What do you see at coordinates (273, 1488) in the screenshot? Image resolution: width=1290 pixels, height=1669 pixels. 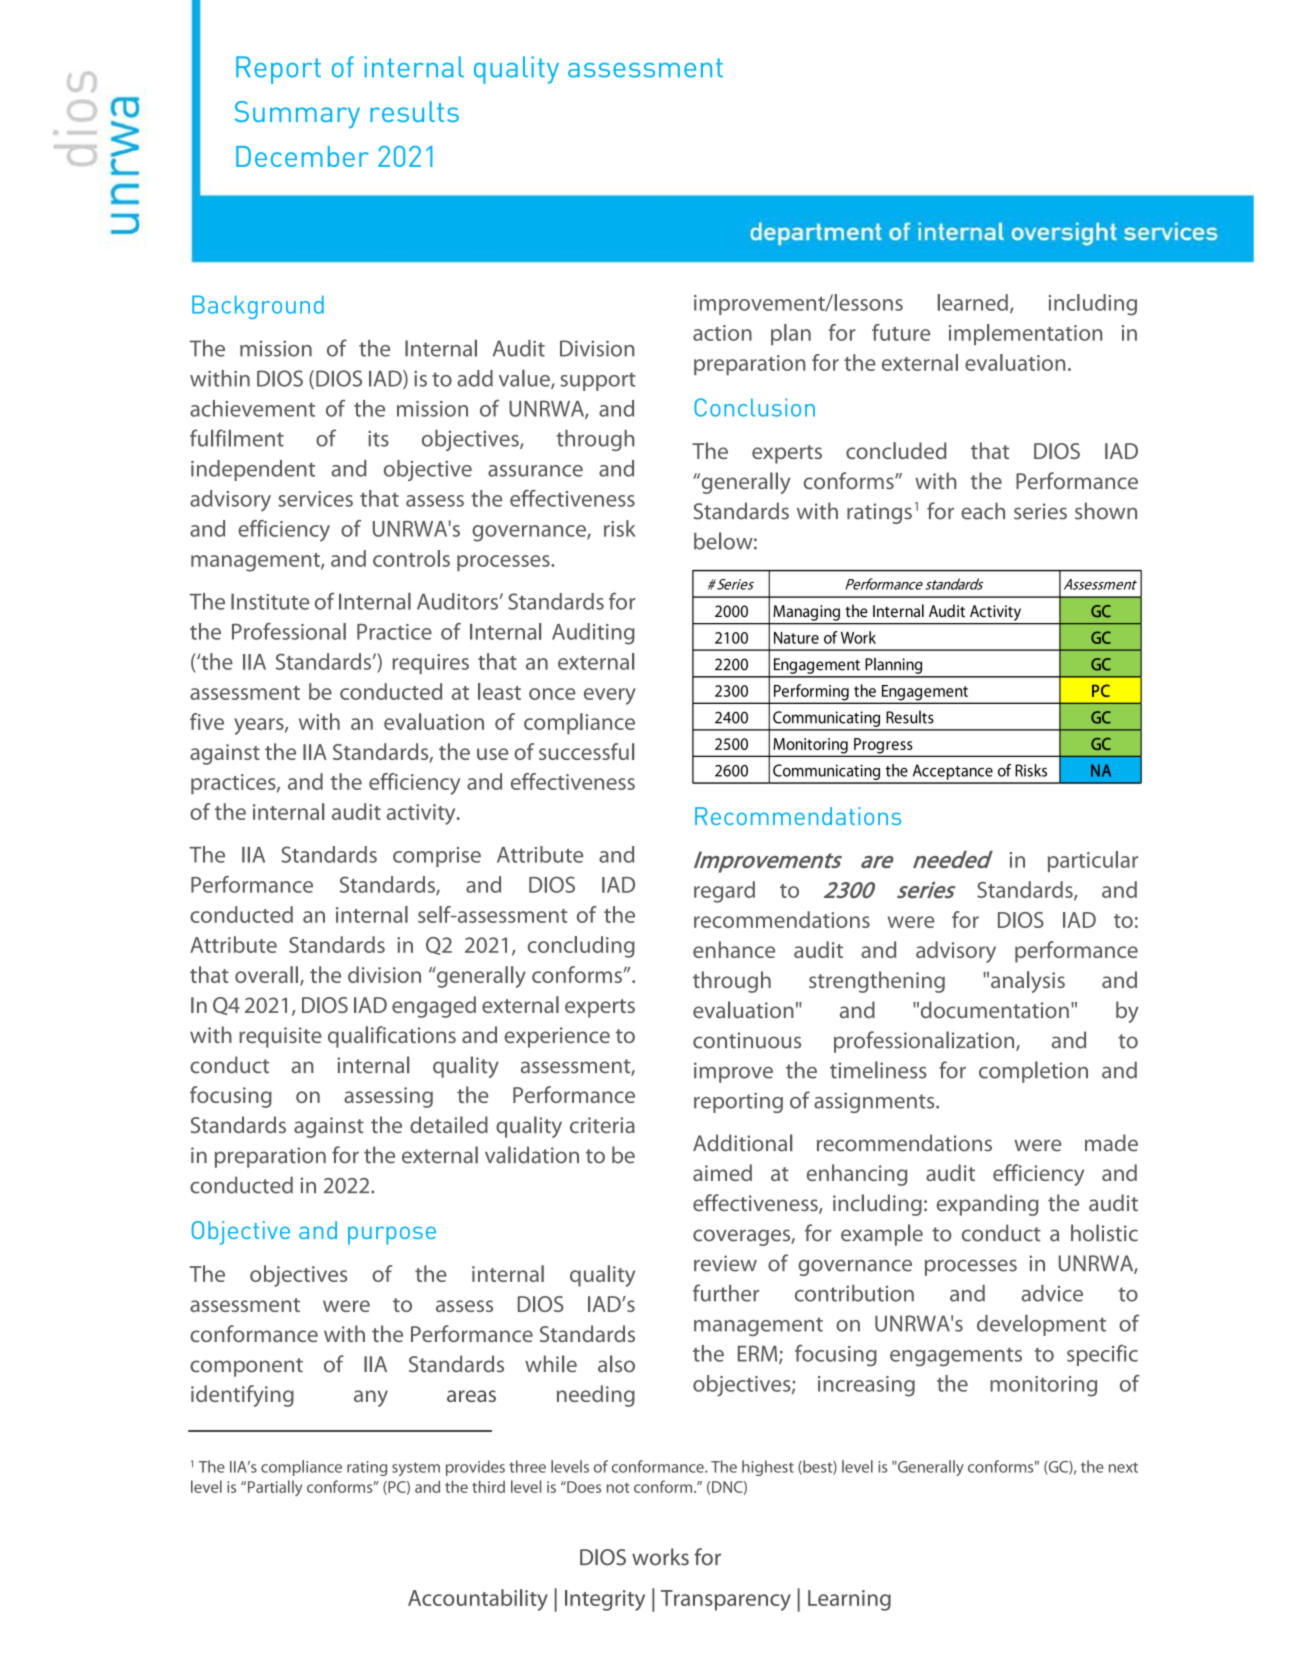 I see `Partially` at bounding box center [273, 1488].
